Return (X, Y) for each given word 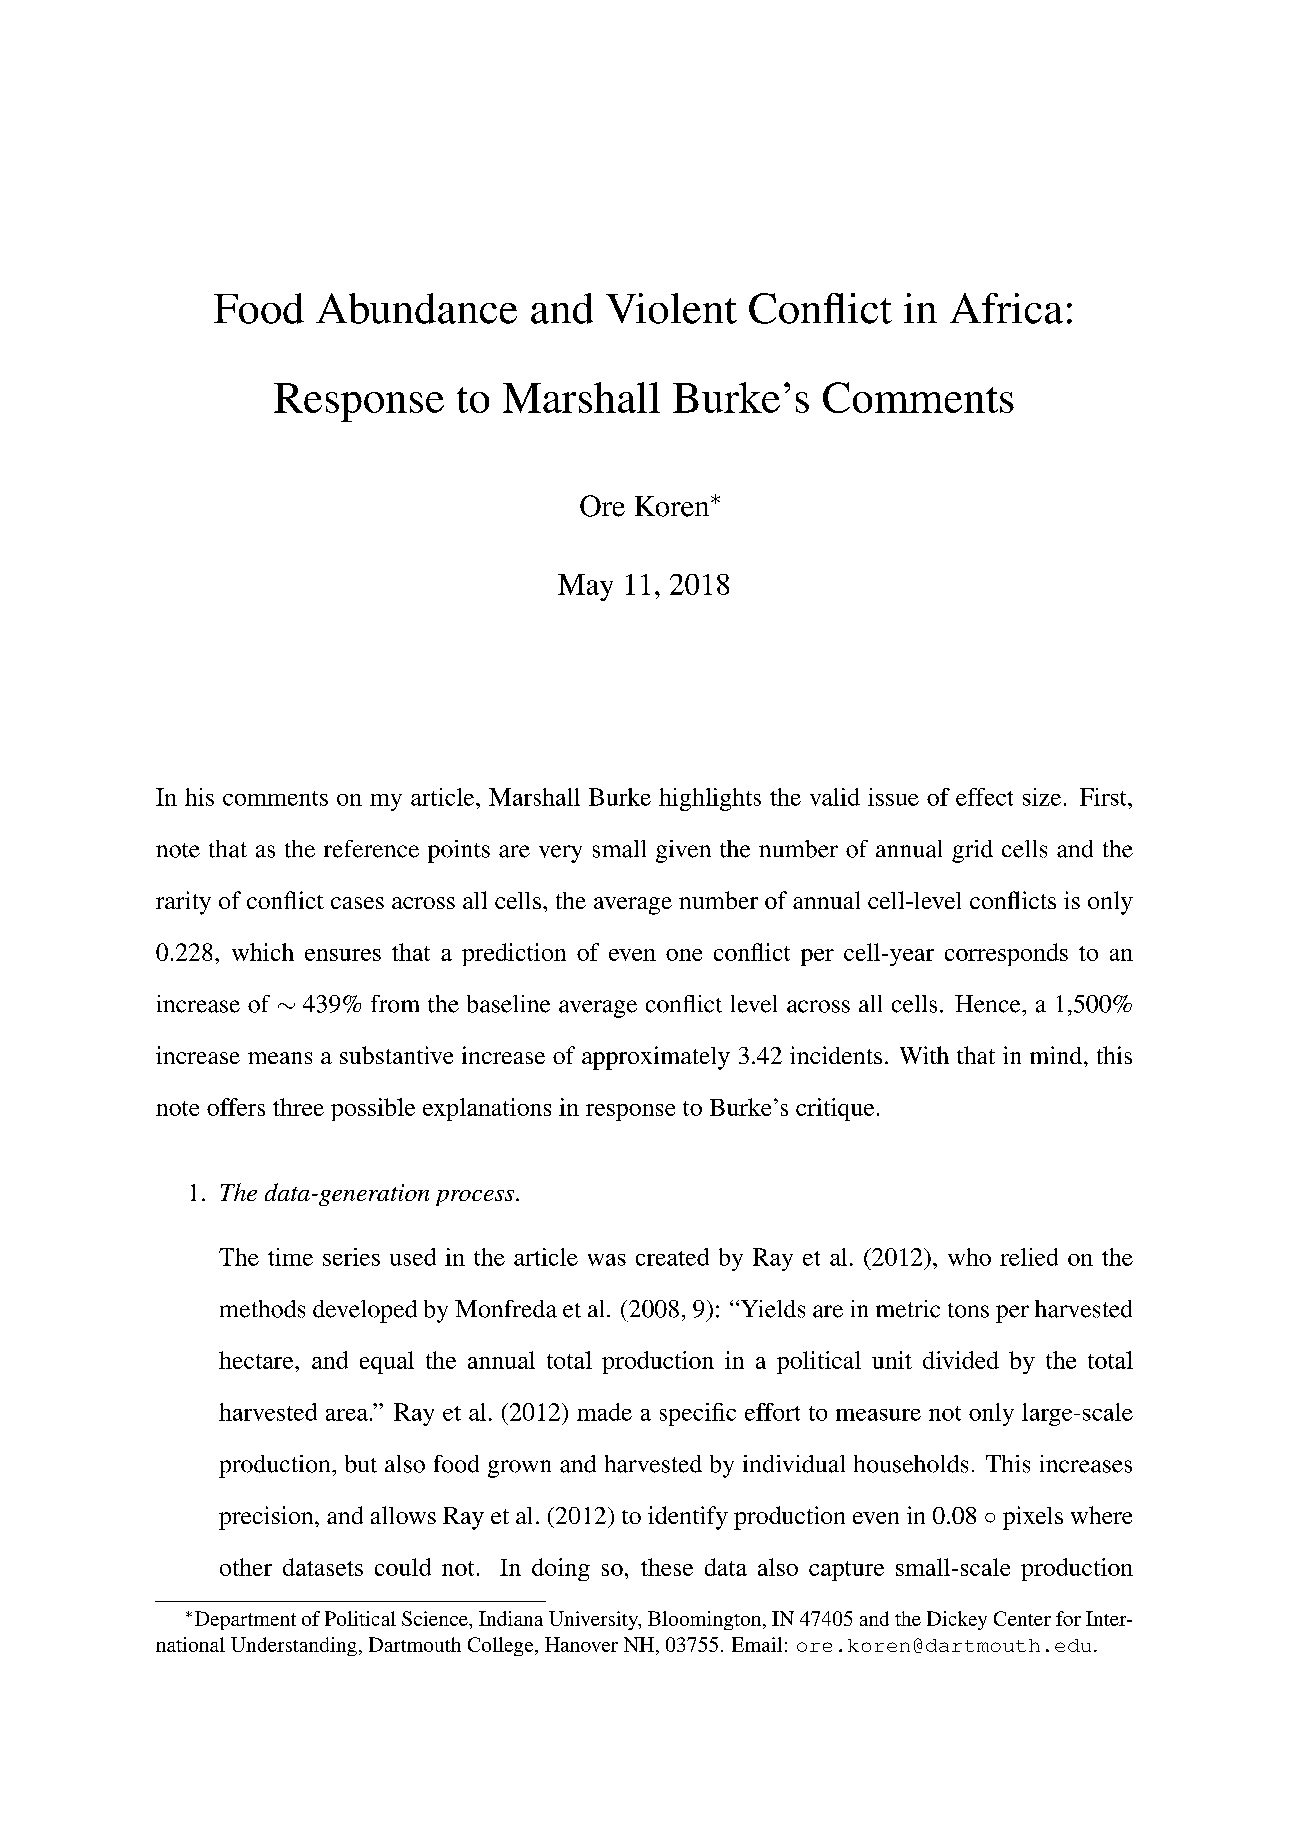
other (246, 1567)
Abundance (416, 308)
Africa (1006, 308)
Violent (671, 308)
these (667, 1567)
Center (1022, 1618)
